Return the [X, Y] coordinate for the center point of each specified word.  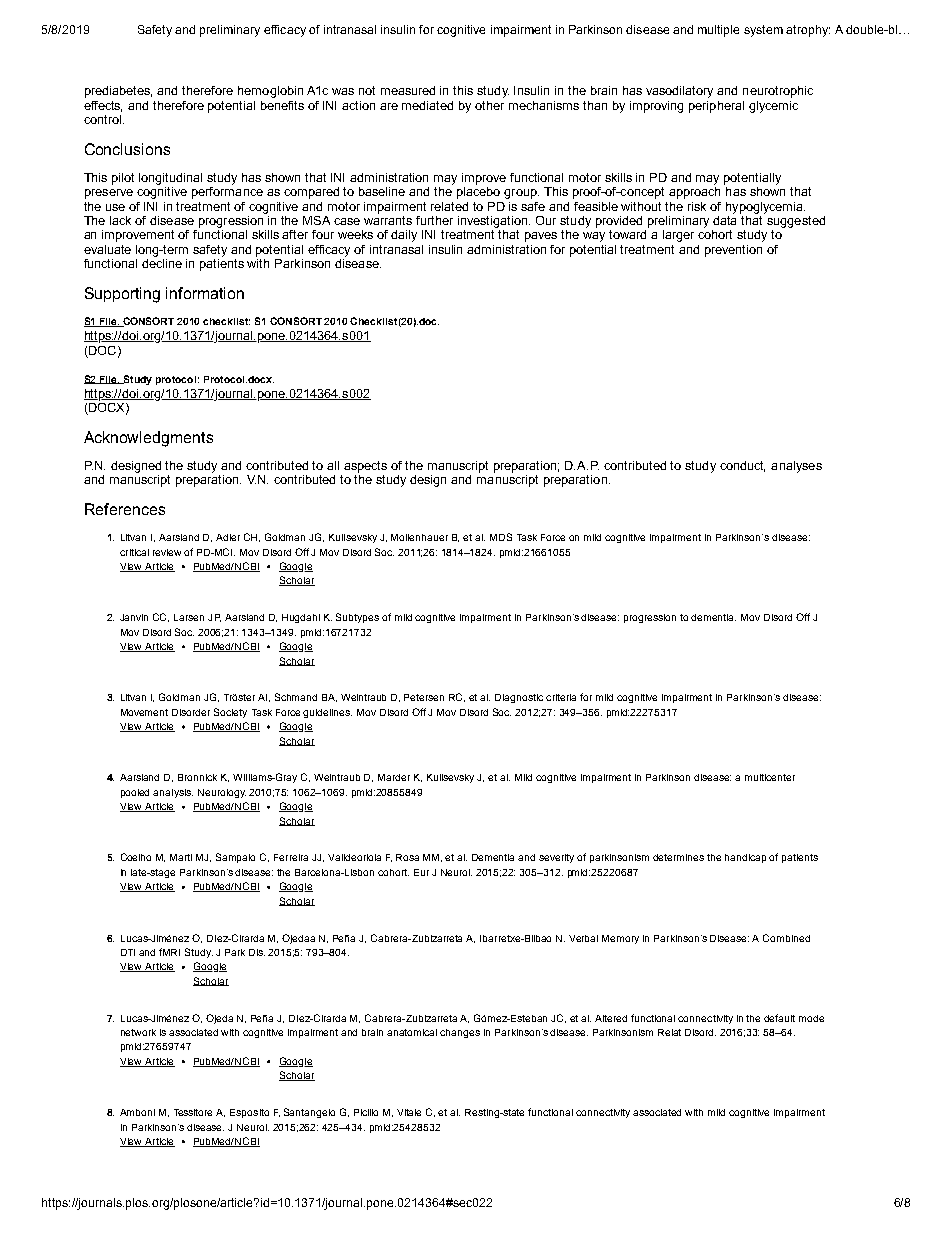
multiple [718, 31]
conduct [742, 466]
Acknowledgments [148, 439]
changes [460, 1033]
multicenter [770, 777]
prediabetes [118, 92]
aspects [365, 467]
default [779, 1018]
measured [408, 90]
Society [230, 713]
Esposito [249, 1113]
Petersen [424, 697]
